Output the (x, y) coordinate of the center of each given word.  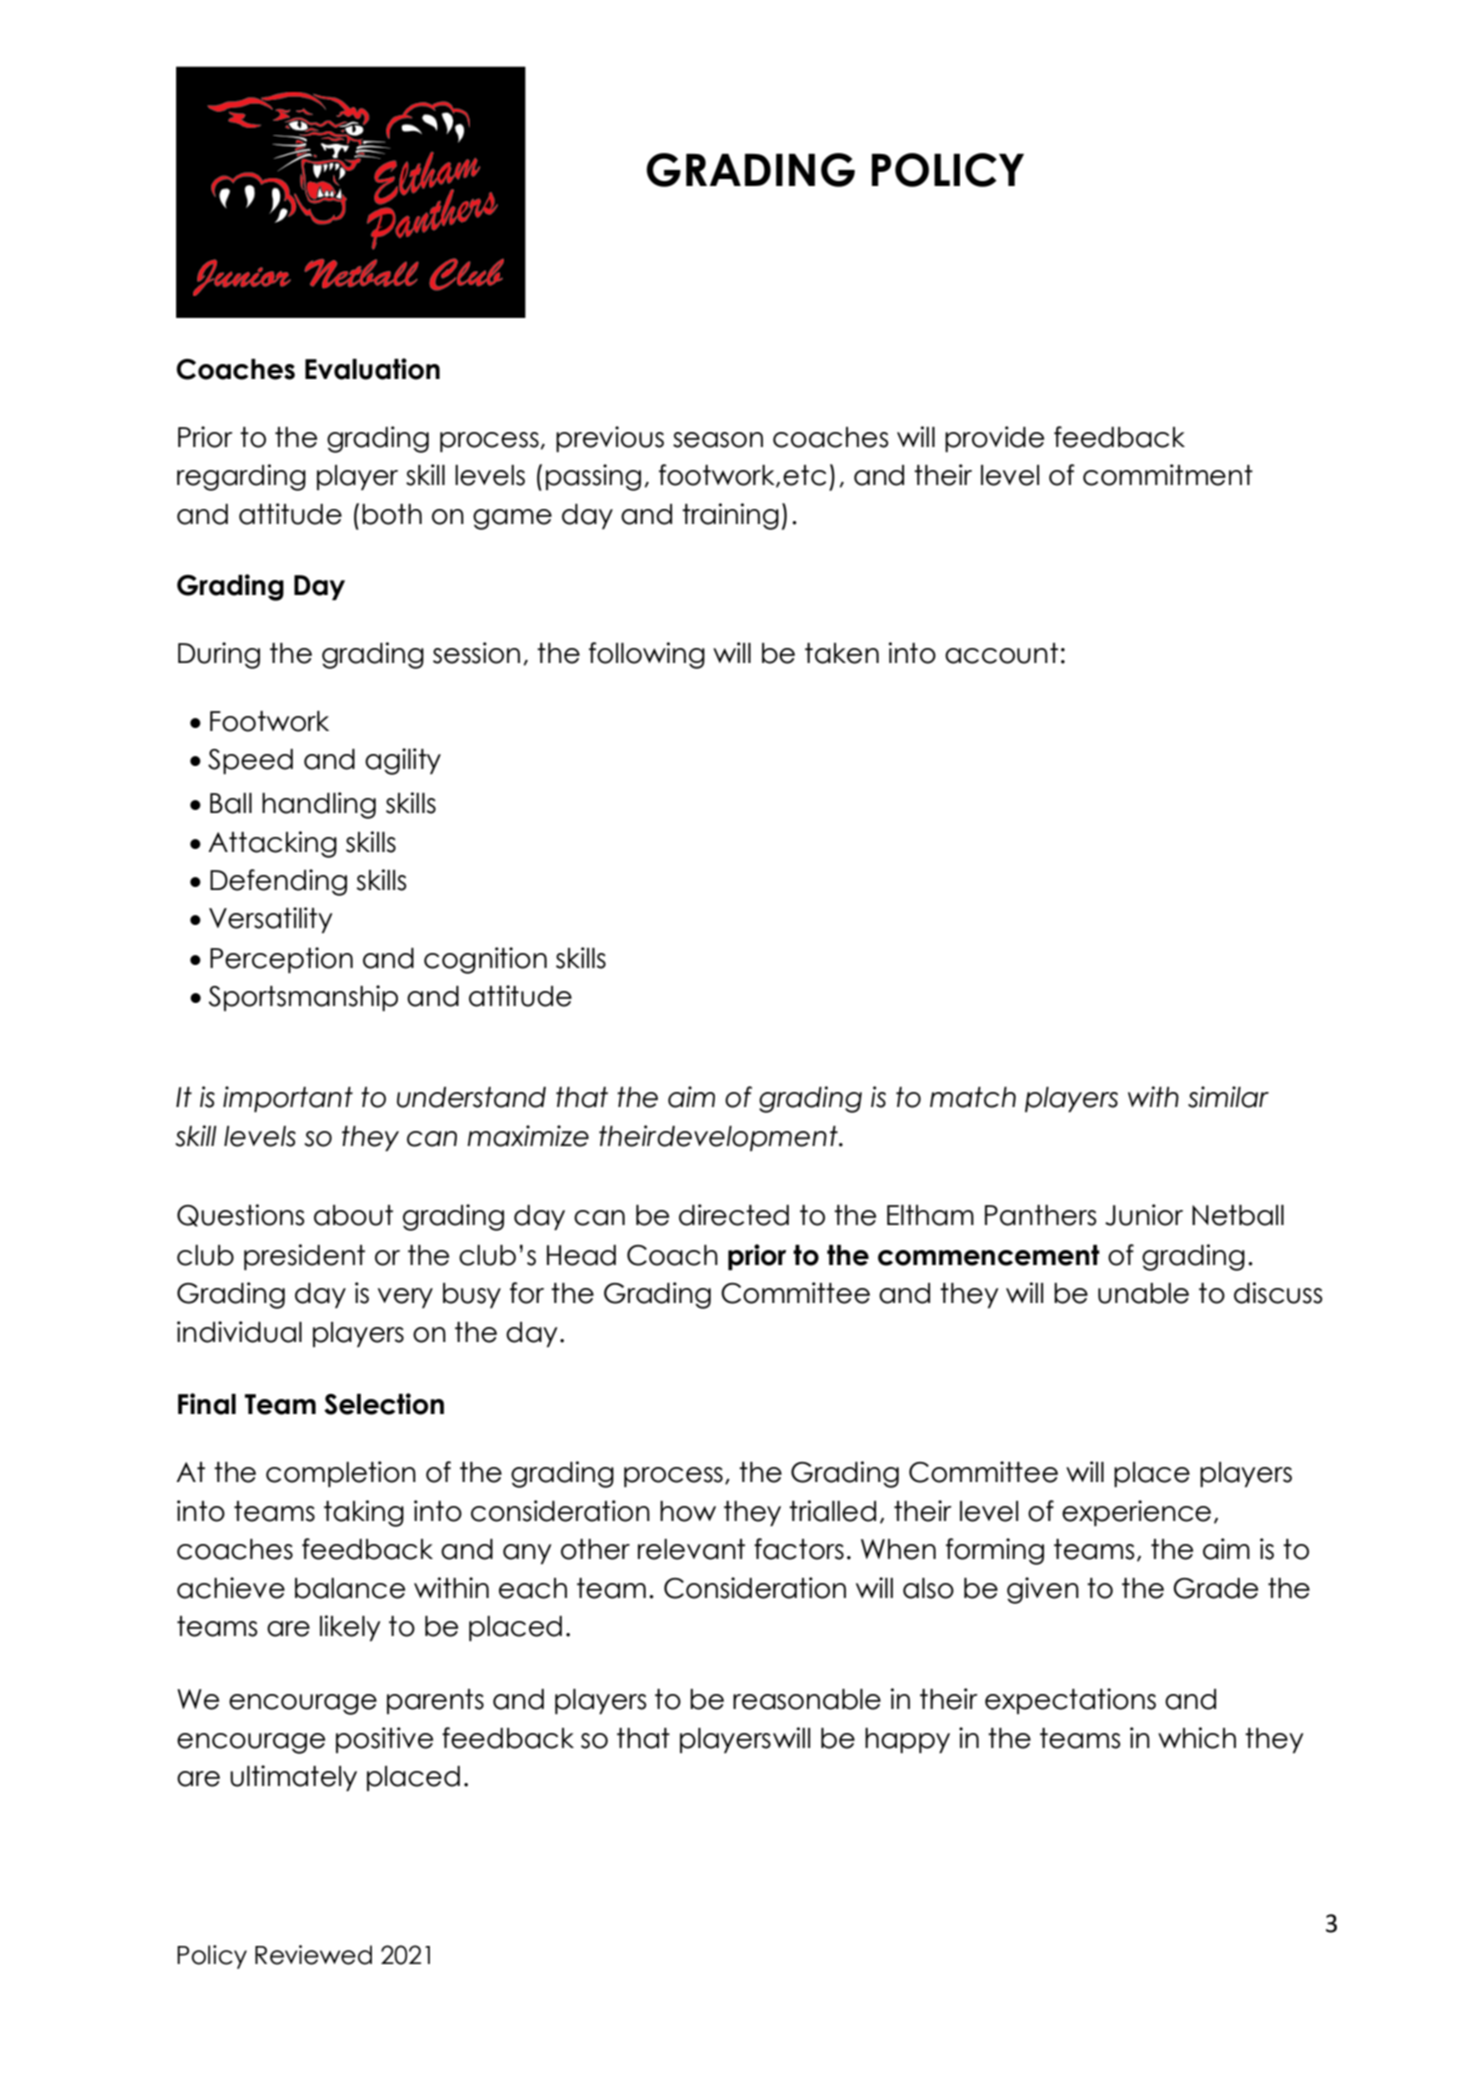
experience (1136, 1513)
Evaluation (372, 369)
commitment (1168, 475)
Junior (1144, 1215)
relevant (691, 1549)
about (353, 1215)
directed (734, 1215)
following (647, 655)
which (1197, 1738)
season (718, 440)
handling (319, 805)
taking (364, 1513)
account (1001, 653)
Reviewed (313, 1955)
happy (907, 1740)
